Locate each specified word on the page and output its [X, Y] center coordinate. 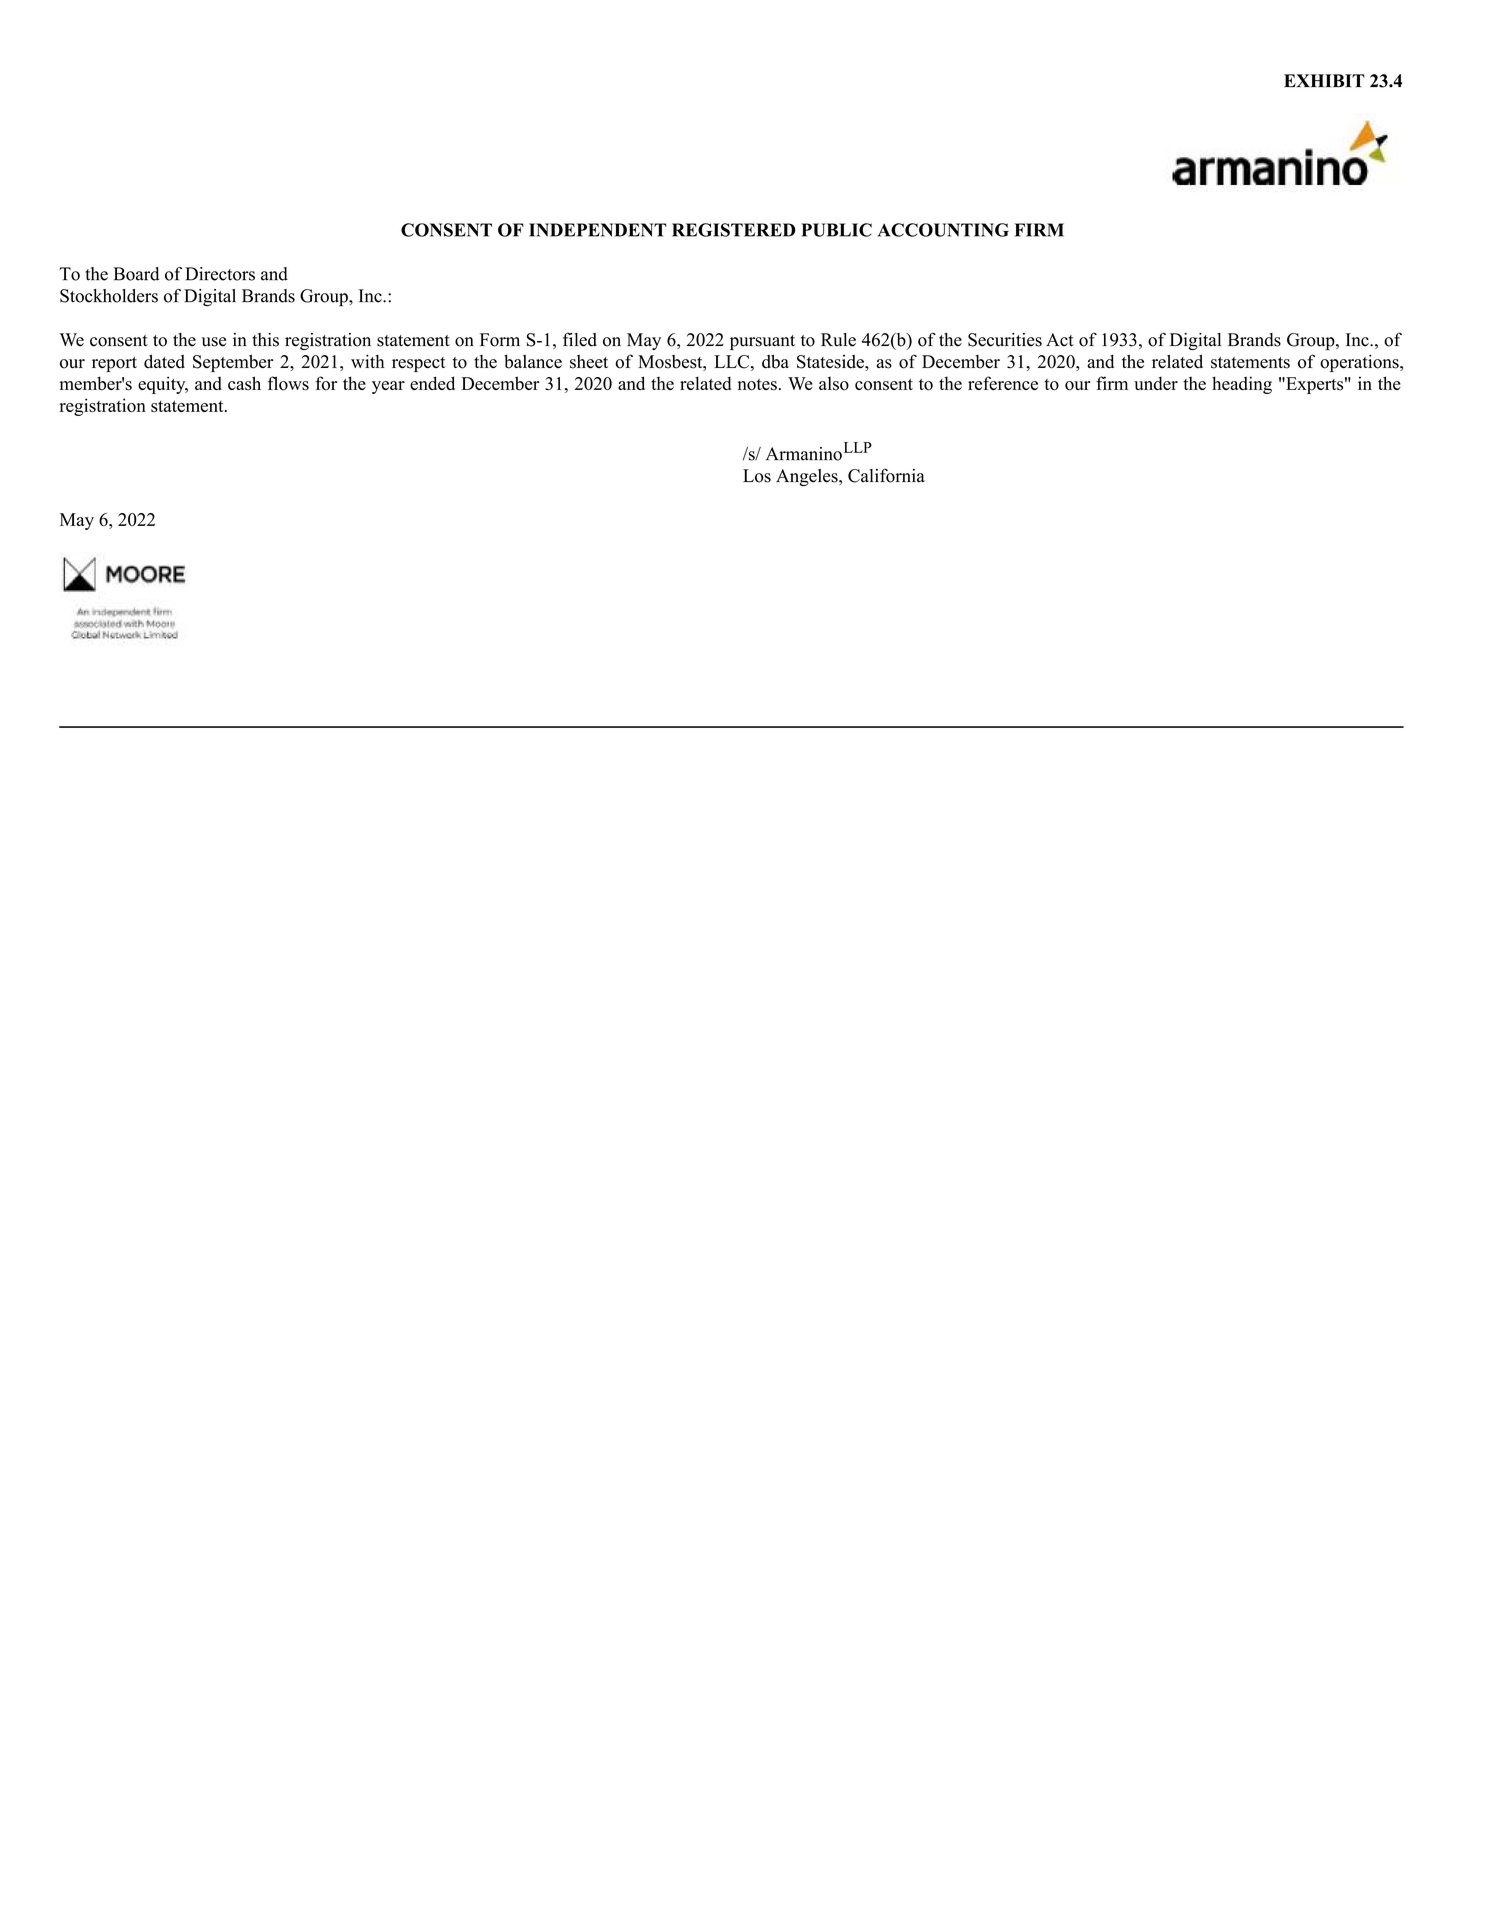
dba [775, 361]
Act [1060, 340]
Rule [838, 340]
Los [757, 476]
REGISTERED [734, 230]
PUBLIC [836, 230]
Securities [1005, 340]
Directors [220, 274]
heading [1242, 385]
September [233, 363]
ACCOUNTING [943, 230]
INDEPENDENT [597, 230]
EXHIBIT [1324, 80]
